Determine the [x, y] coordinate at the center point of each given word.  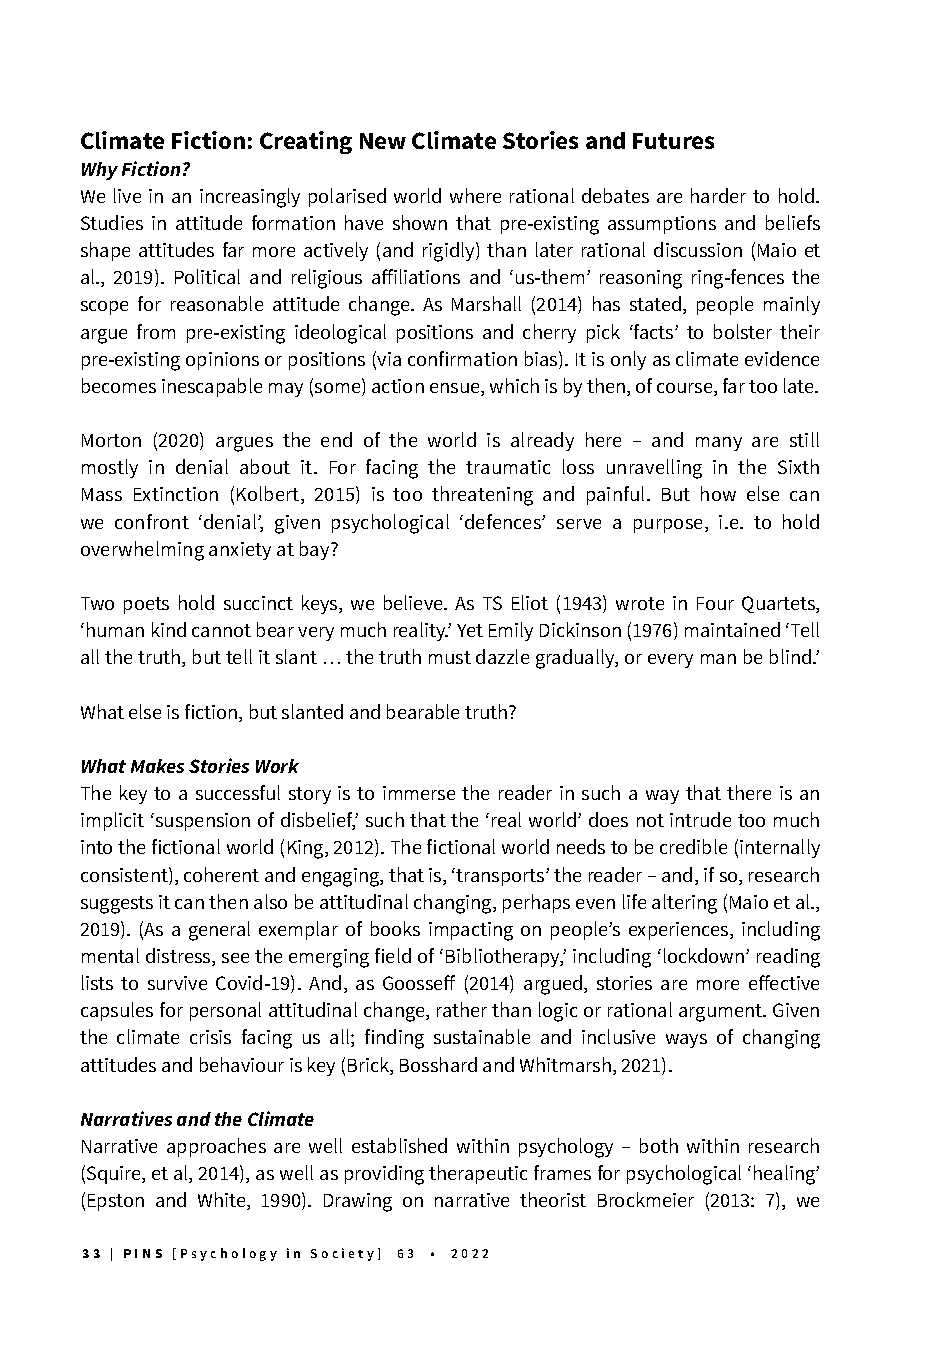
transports [501, 877]
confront [152, 521]
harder [718, 195]
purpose [670, 526]
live [127, 195]
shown [420, 222]
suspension [203, 822]
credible [693, 846]
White [223, 1201]
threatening [482, 496]
